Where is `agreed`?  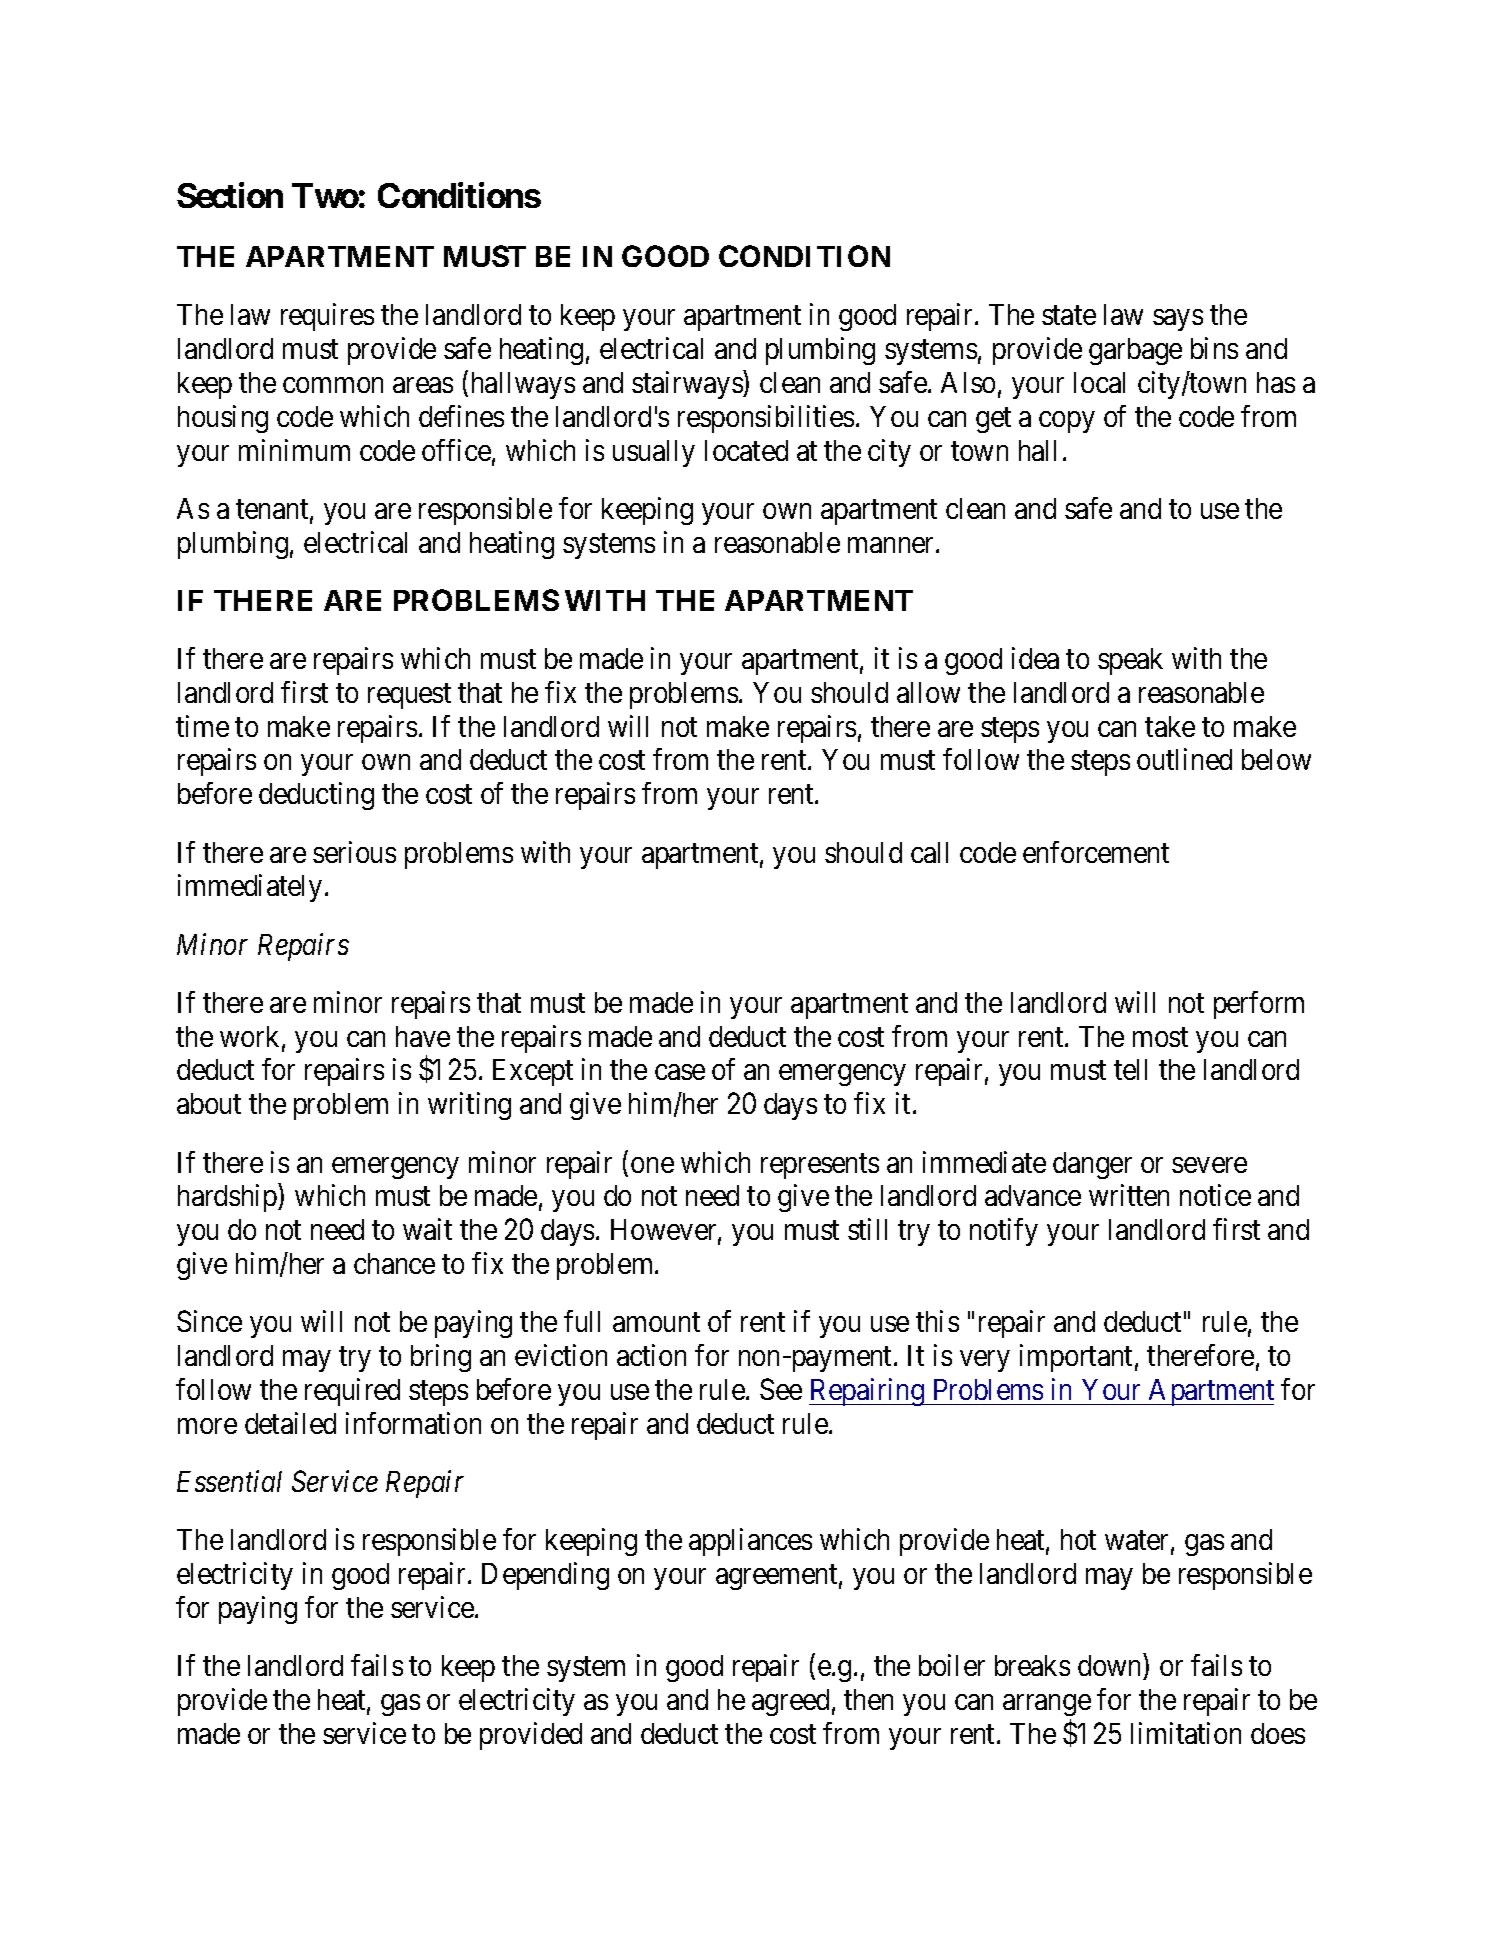 agreed is located at coordinates (790, 1702).
